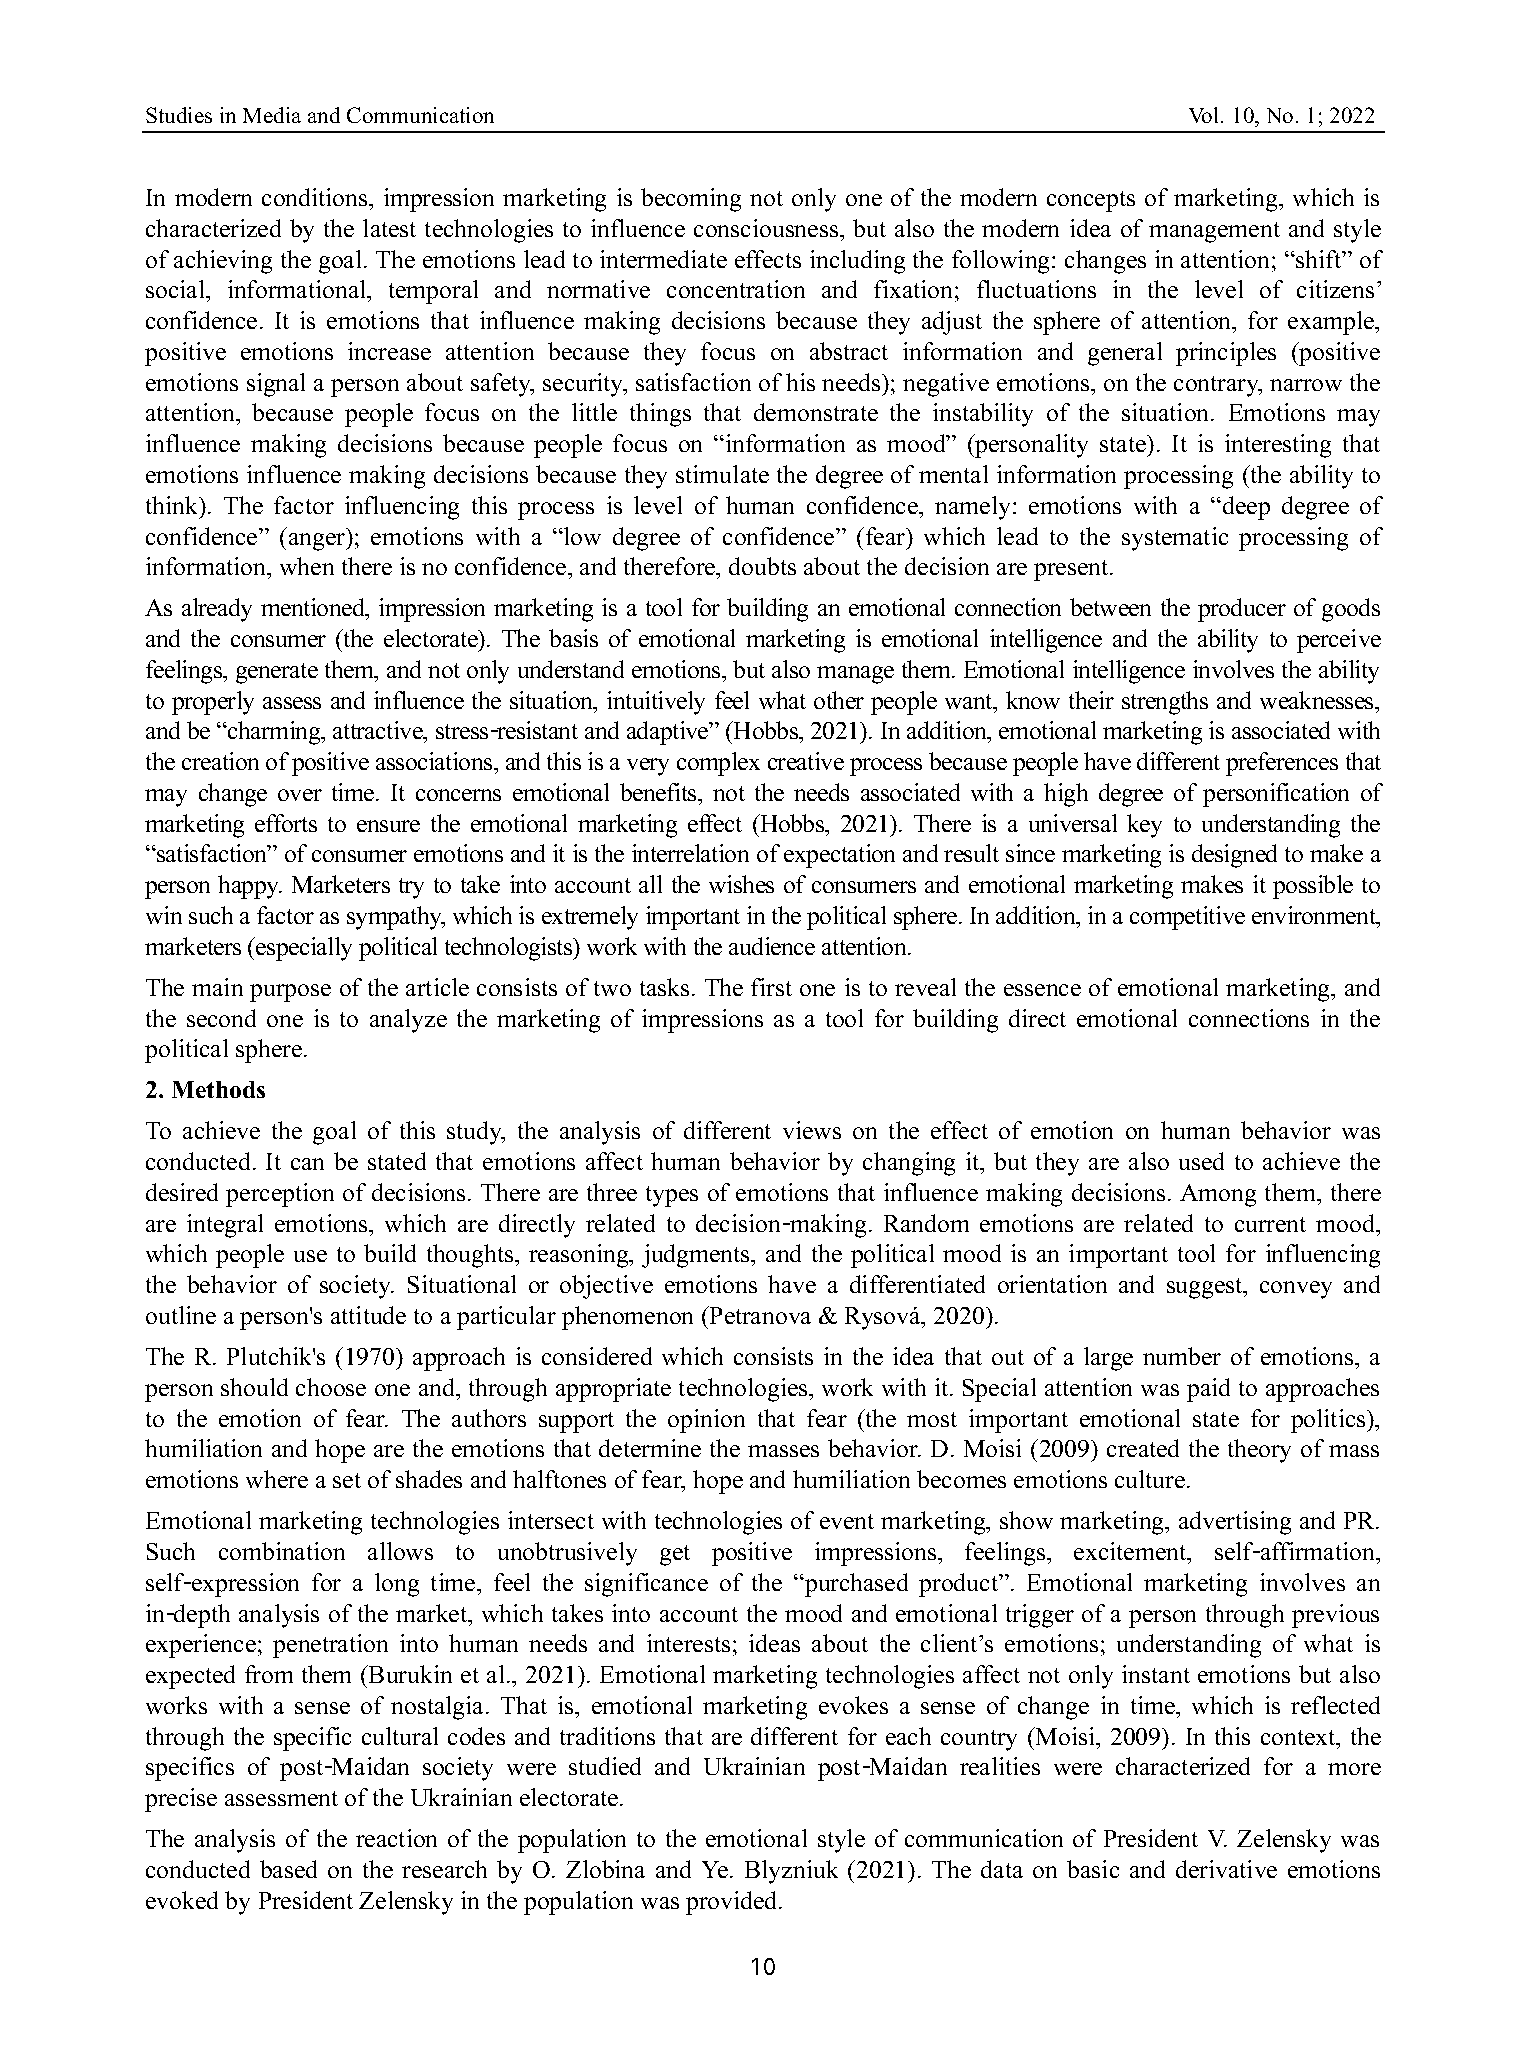 The image size is (1527, 2072). I want to click on strengths, so click(1165, 703).
